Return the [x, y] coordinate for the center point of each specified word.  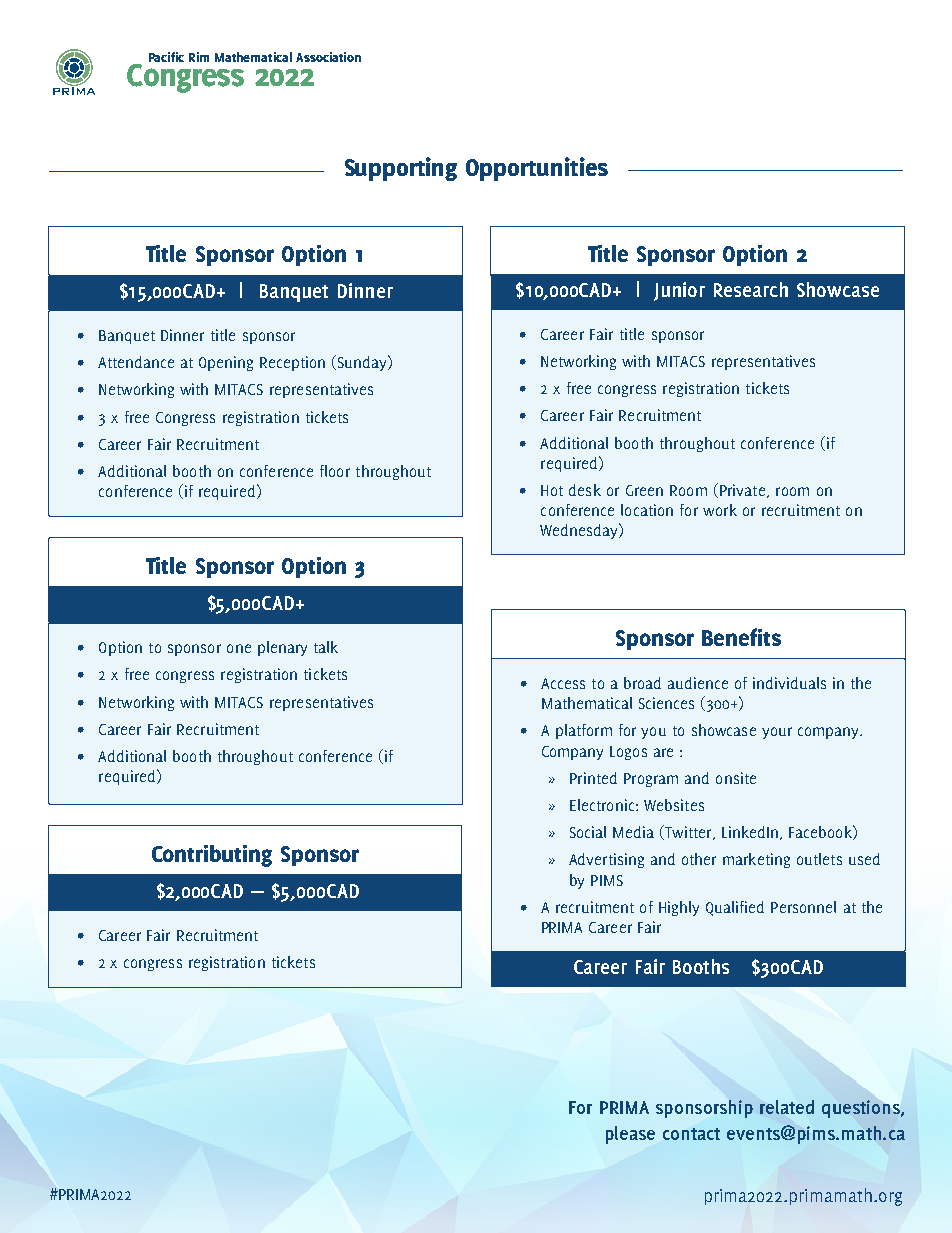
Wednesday [580, 531]
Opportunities [537, 169]
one [239, 648]
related [787, 1107]
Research [751, 289]
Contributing [212, 856]
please [630, 1135]
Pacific [166, 57]
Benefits [741, 637]
